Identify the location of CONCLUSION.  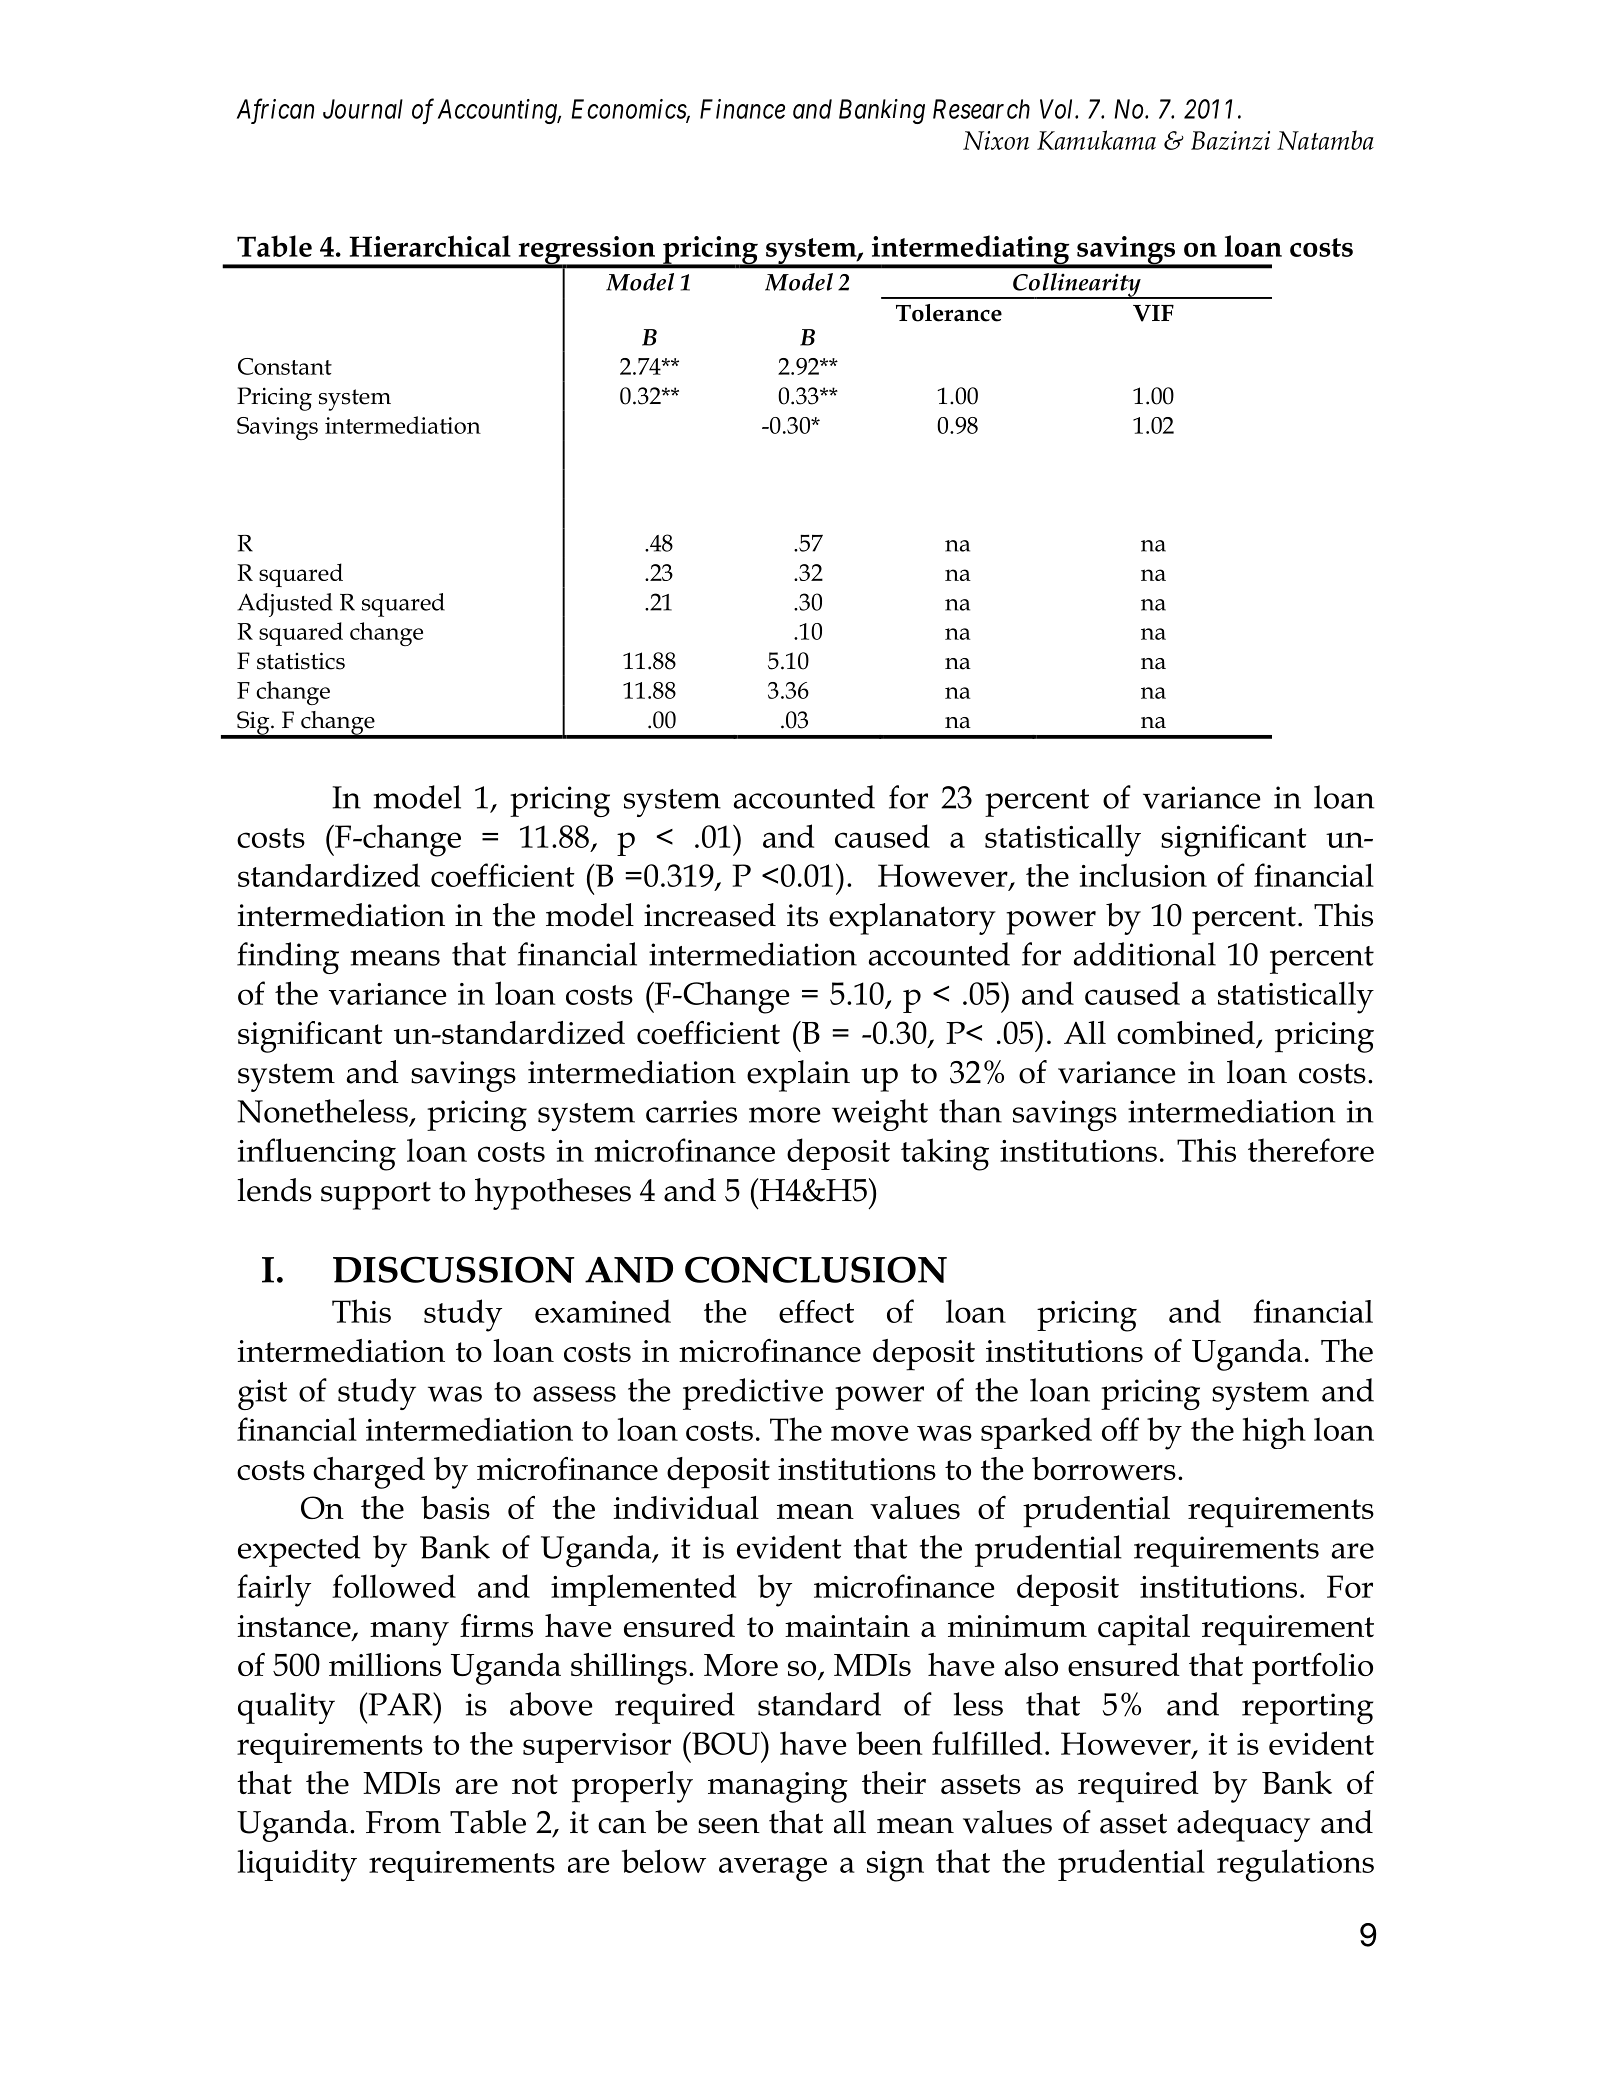
(816, 1269).
